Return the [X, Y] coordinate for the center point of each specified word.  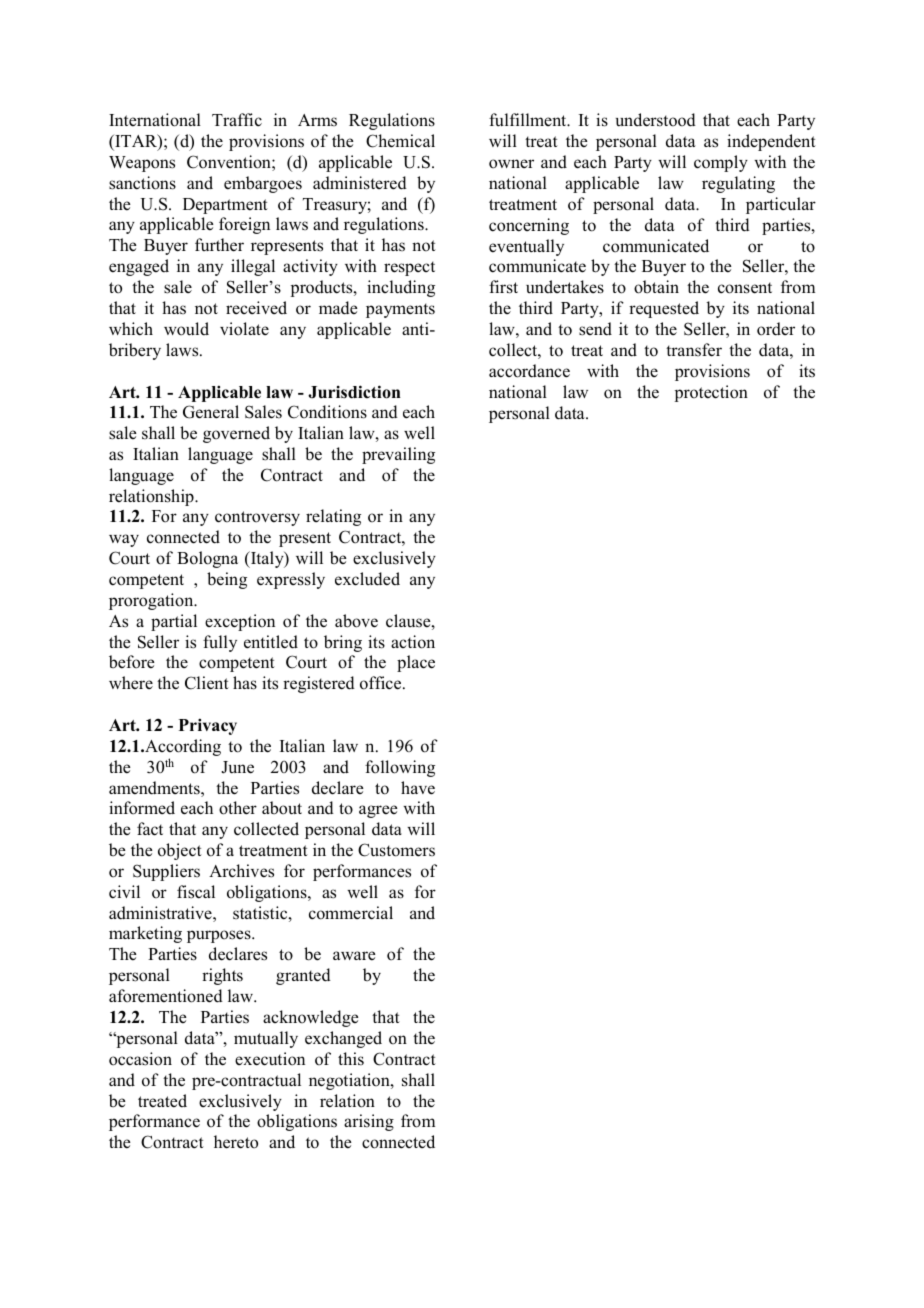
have [418, 788]
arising [369, 1122]
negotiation [350, 1081]
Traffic [237, 120]
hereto [236, 1142]
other [238, 808]
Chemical [400, 141]
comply [721, 163]
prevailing [398, 455]
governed [236, 434]
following [400, 768]
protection [711, 393]
